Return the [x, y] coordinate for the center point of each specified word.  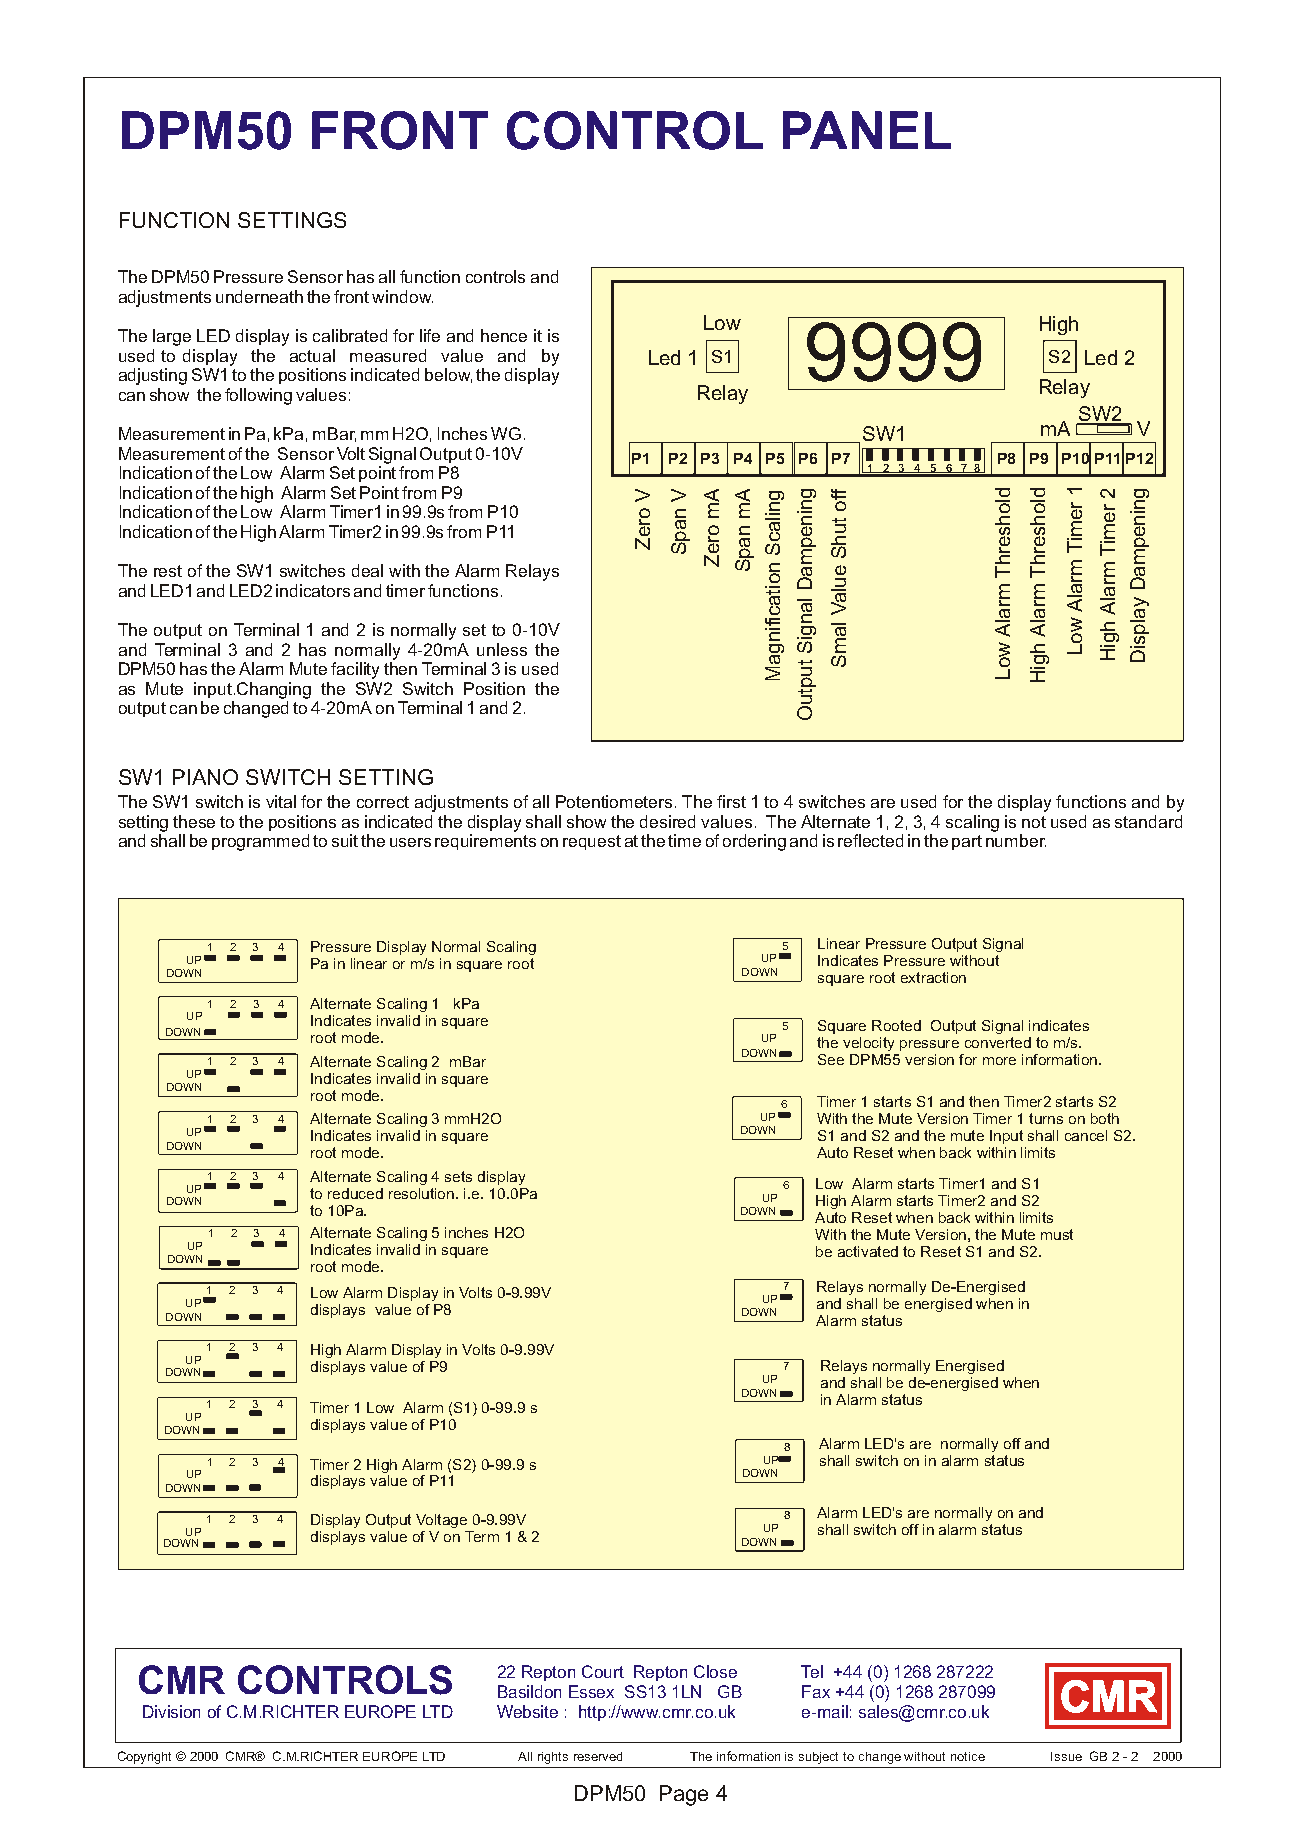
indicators [313, 590]
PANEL [867, 130]
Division [171, 1711]
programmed [260, 842]
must [1057, 1234]
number [1016, 840]
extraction [933, 977]
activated [868, 1251]
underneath [259, 296]
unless [502, 649]
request [592, 842]
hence [504, 335]
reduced [355, 1193]
